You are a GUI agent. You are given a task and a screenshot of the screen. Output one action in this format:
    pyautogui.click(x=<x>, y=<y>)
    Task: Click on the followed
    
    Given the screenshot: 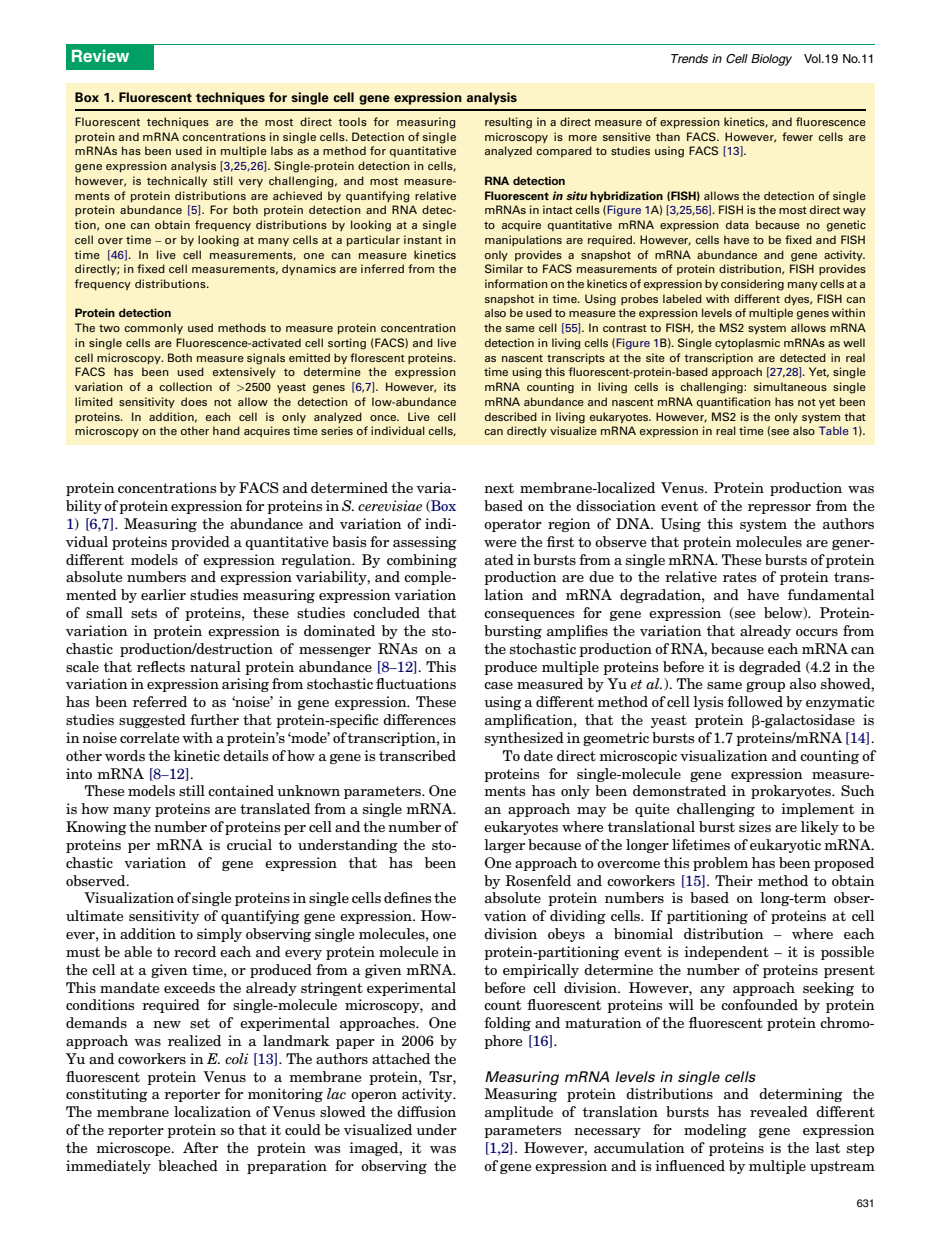 What is the action you would take?
    pyautogui.click(x=755, y=701)
